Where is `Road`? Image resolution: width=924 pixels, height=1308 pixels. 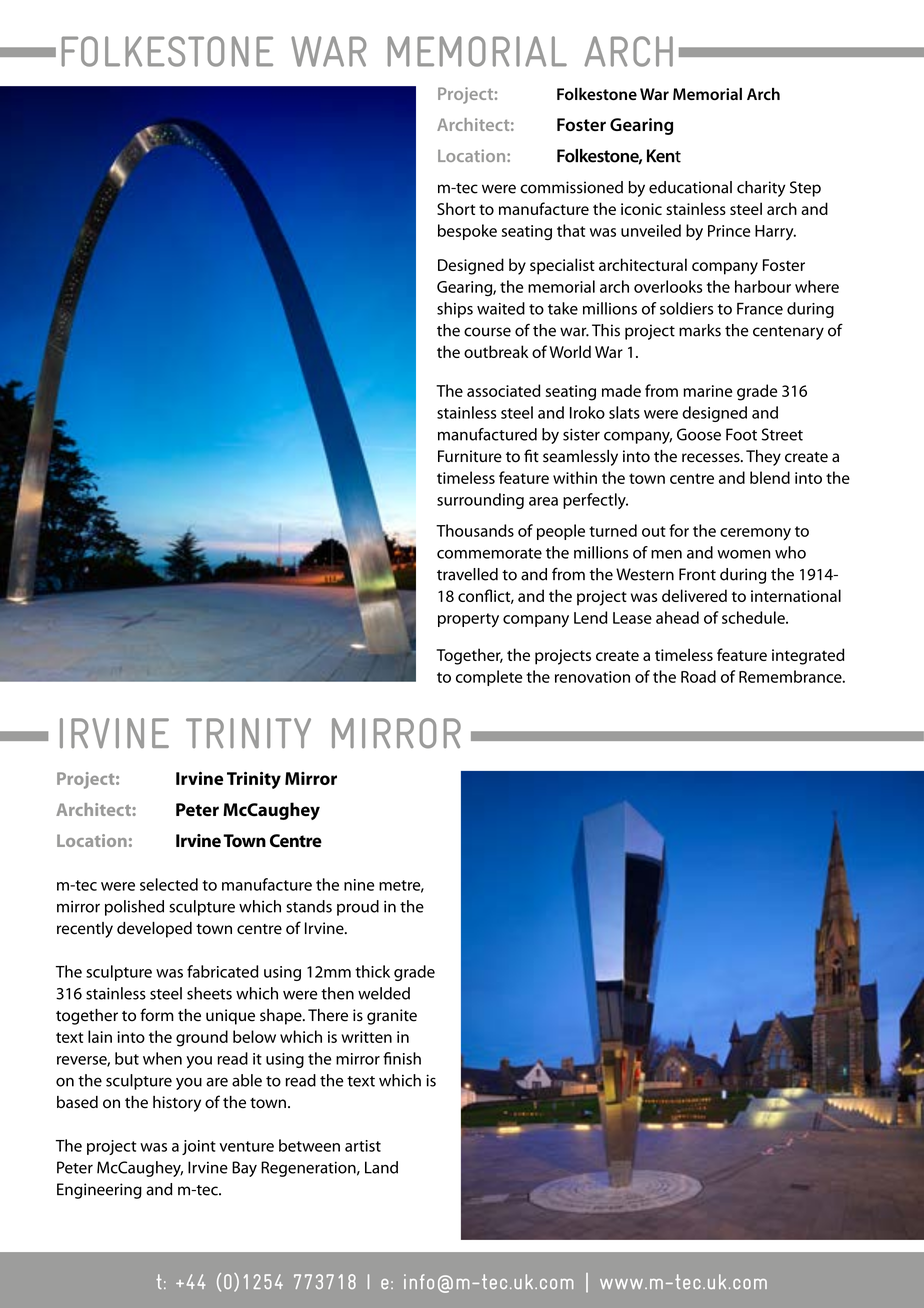 Road is located at coordinates (698, 676).
